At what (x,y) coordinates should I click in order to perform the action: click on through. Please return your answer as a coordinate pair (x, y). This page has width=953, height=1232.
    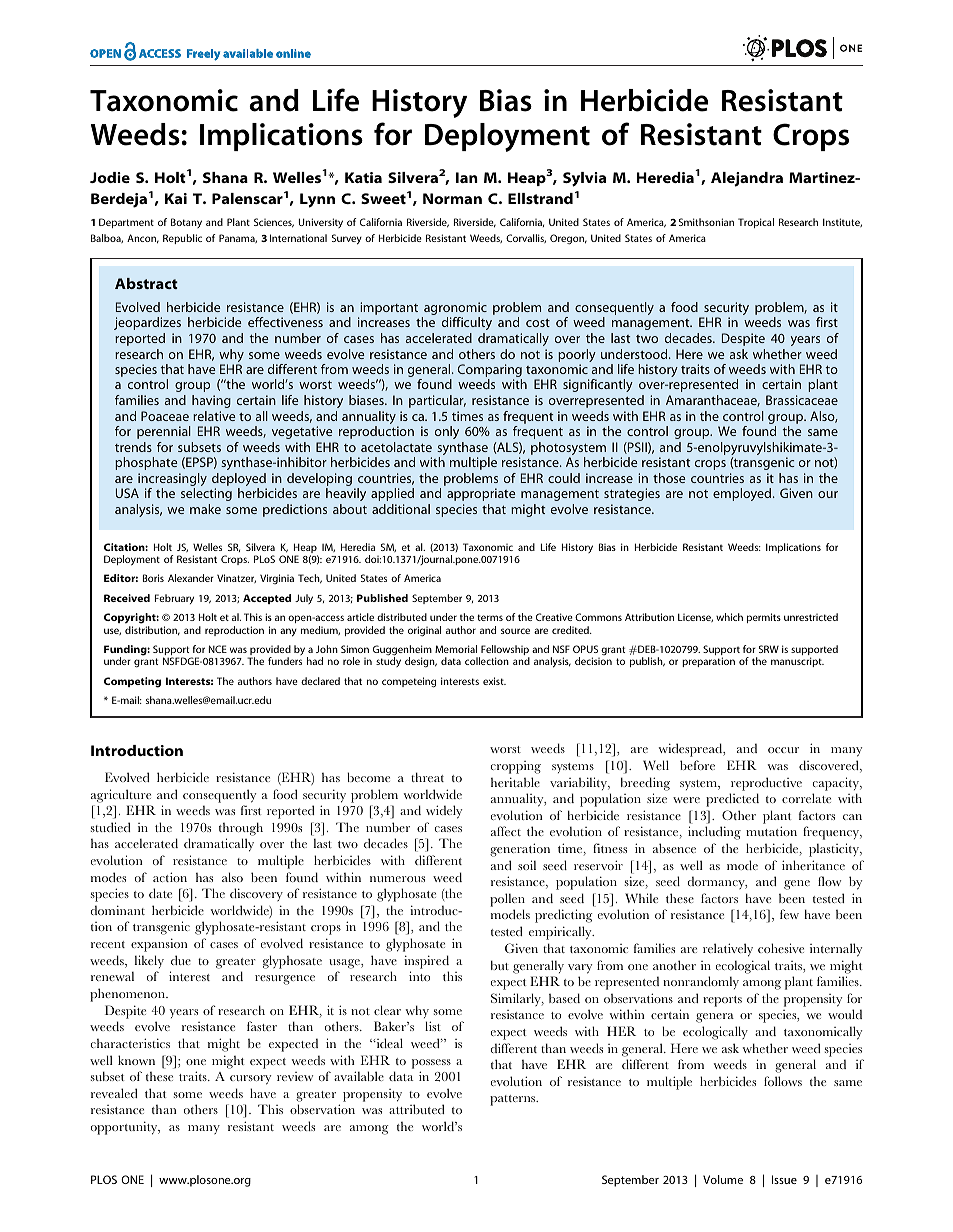
    Looking at the image, I should click on (241, 829).
